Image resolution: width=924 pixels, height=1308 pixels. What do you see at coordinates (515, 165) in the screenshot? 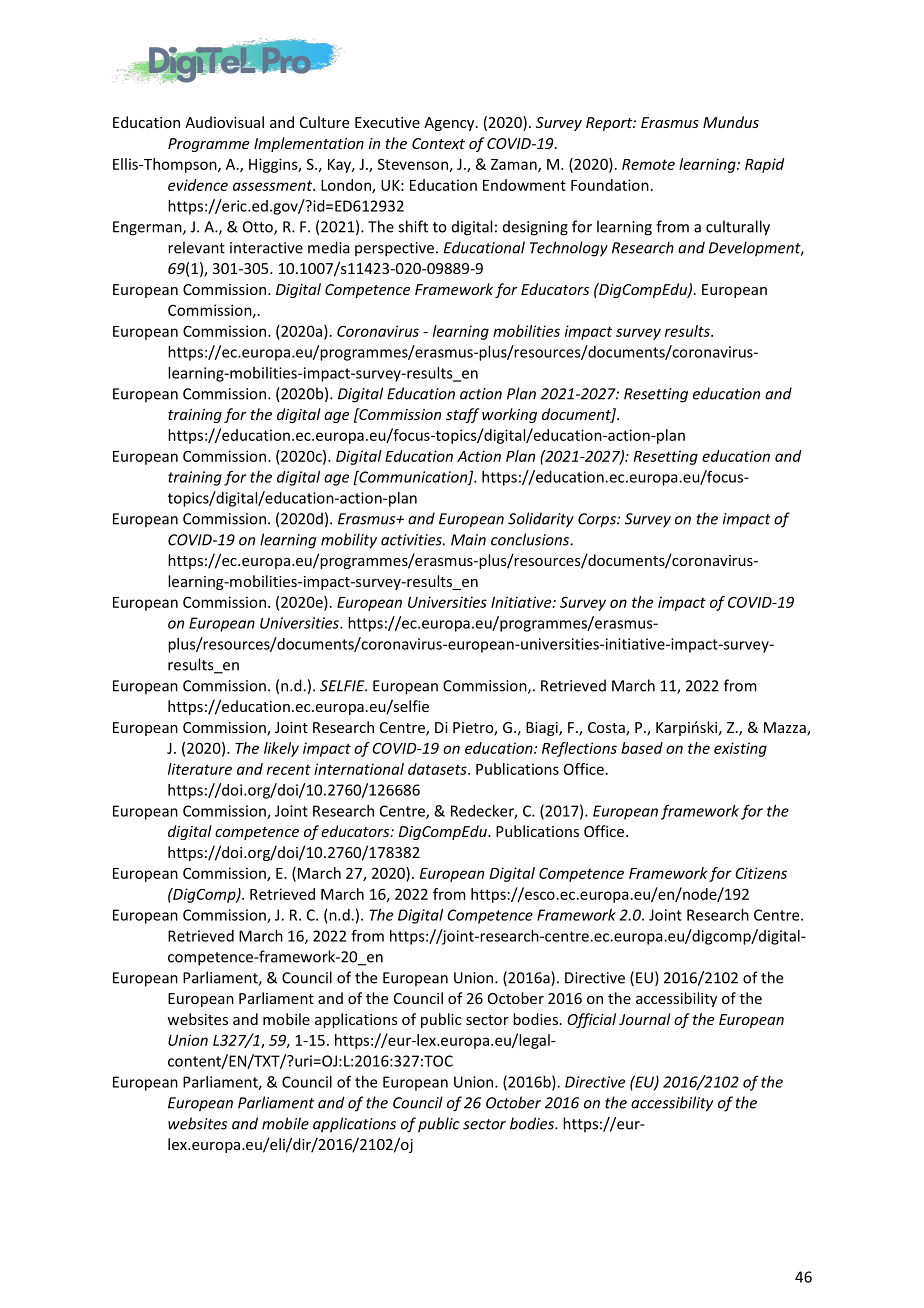
I see `Zaman` at bounding box center [515, 165].
